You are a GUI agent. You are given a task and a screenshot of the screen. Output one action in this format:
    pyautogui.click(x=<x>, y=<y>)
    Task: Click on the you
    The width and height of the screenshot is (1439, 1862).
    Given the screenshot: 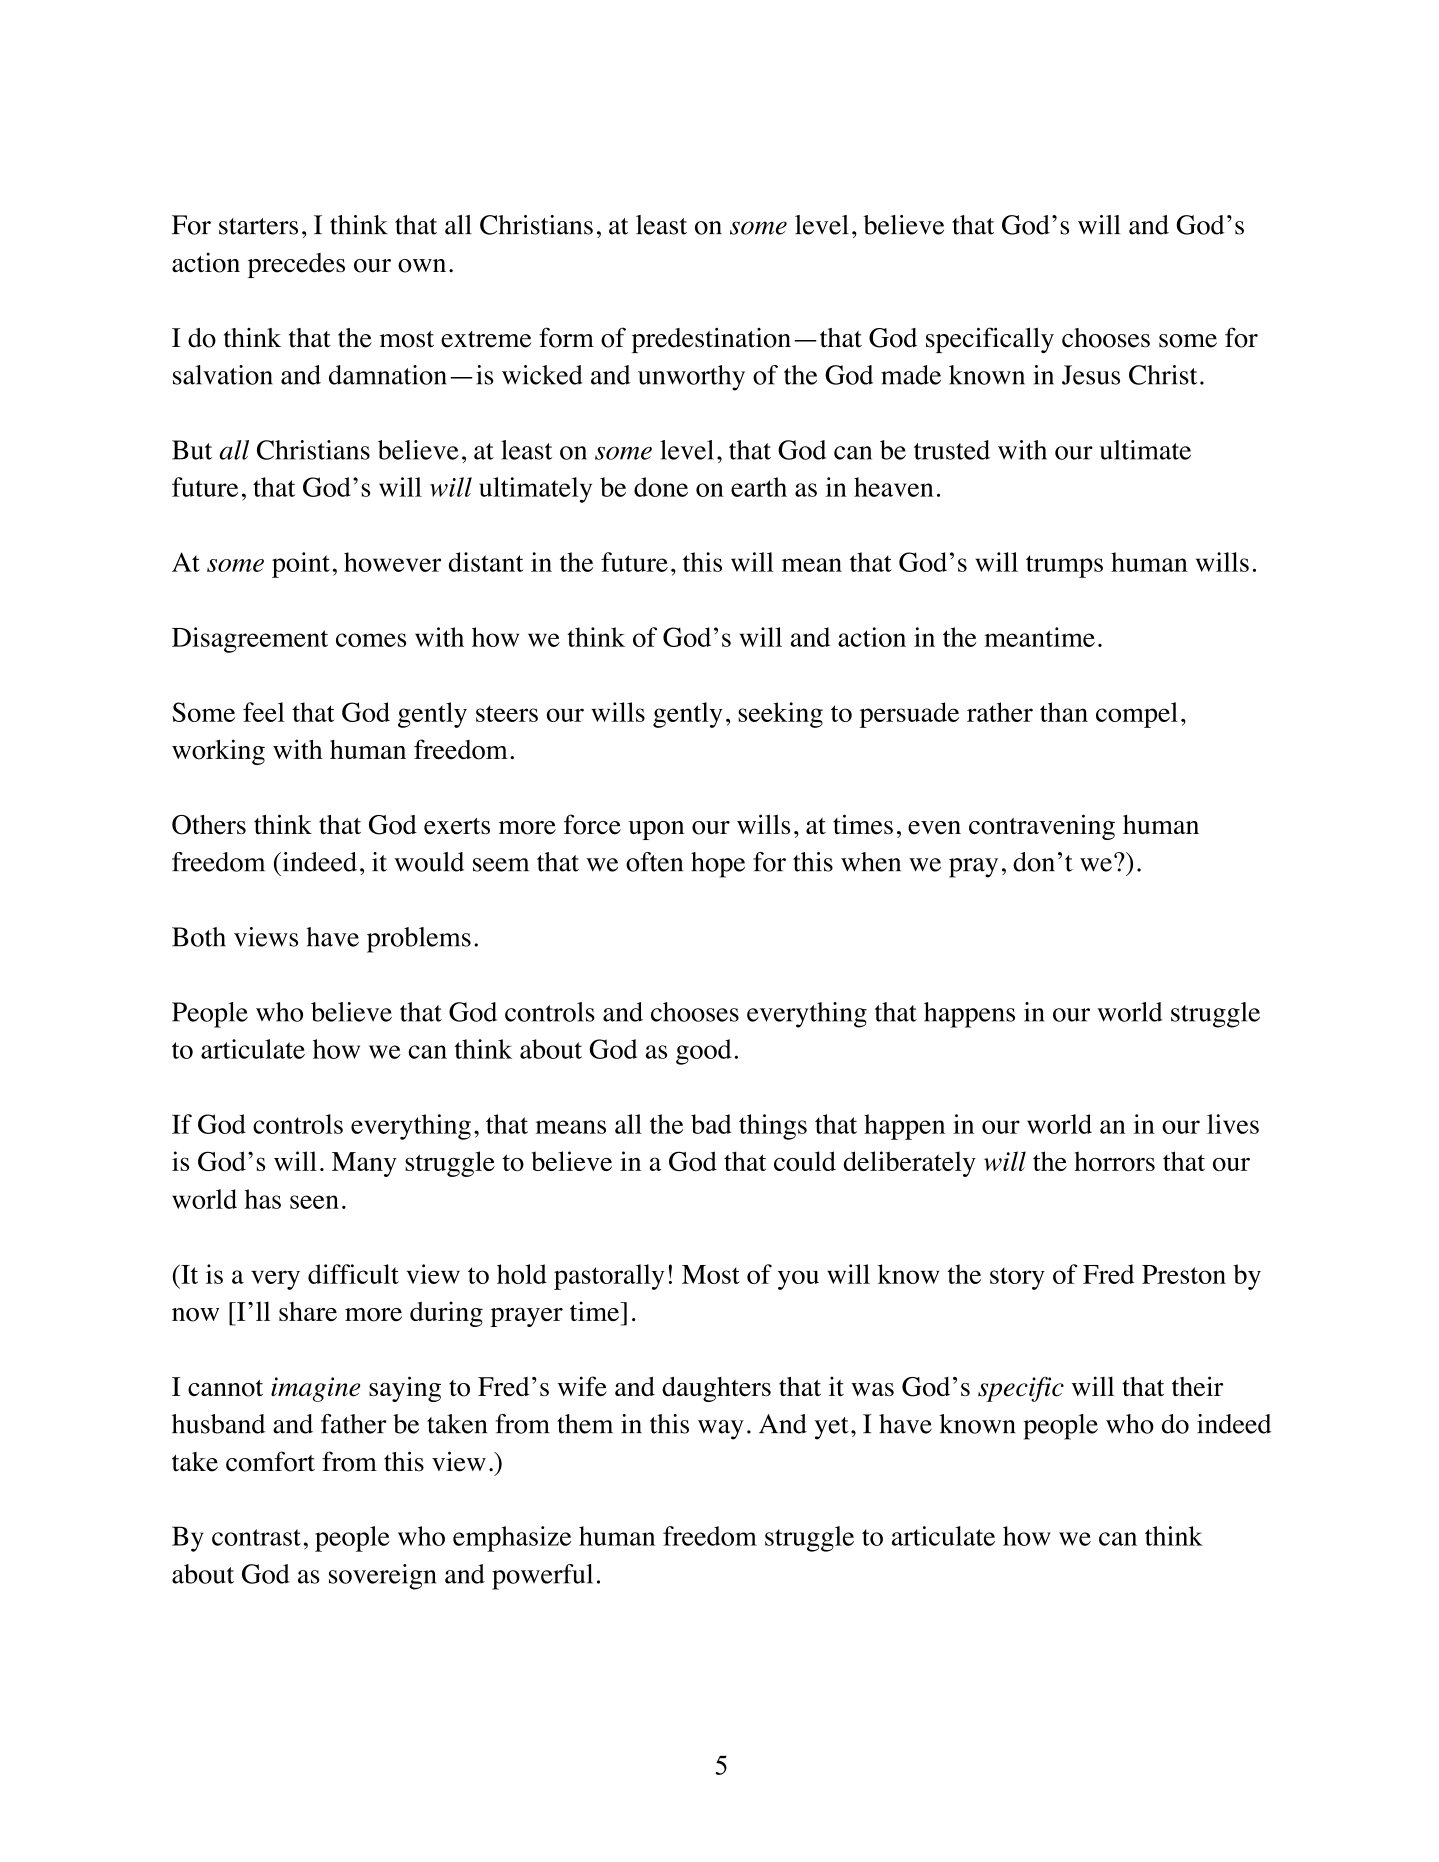 What is the action you would take?
    pyautogui.click(x=798, y=1280)
